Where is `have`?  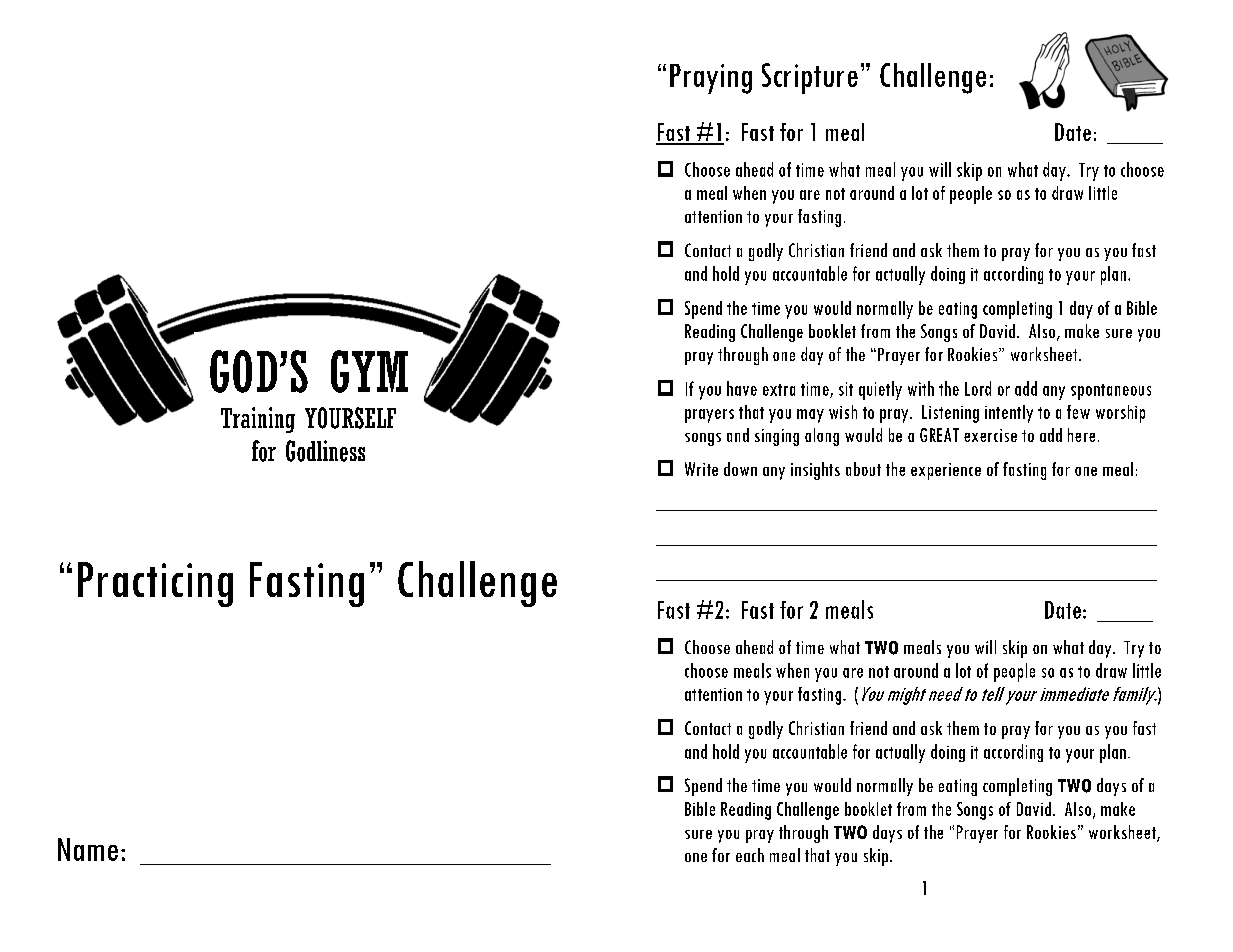 have is located at coordinates (742, 388).
